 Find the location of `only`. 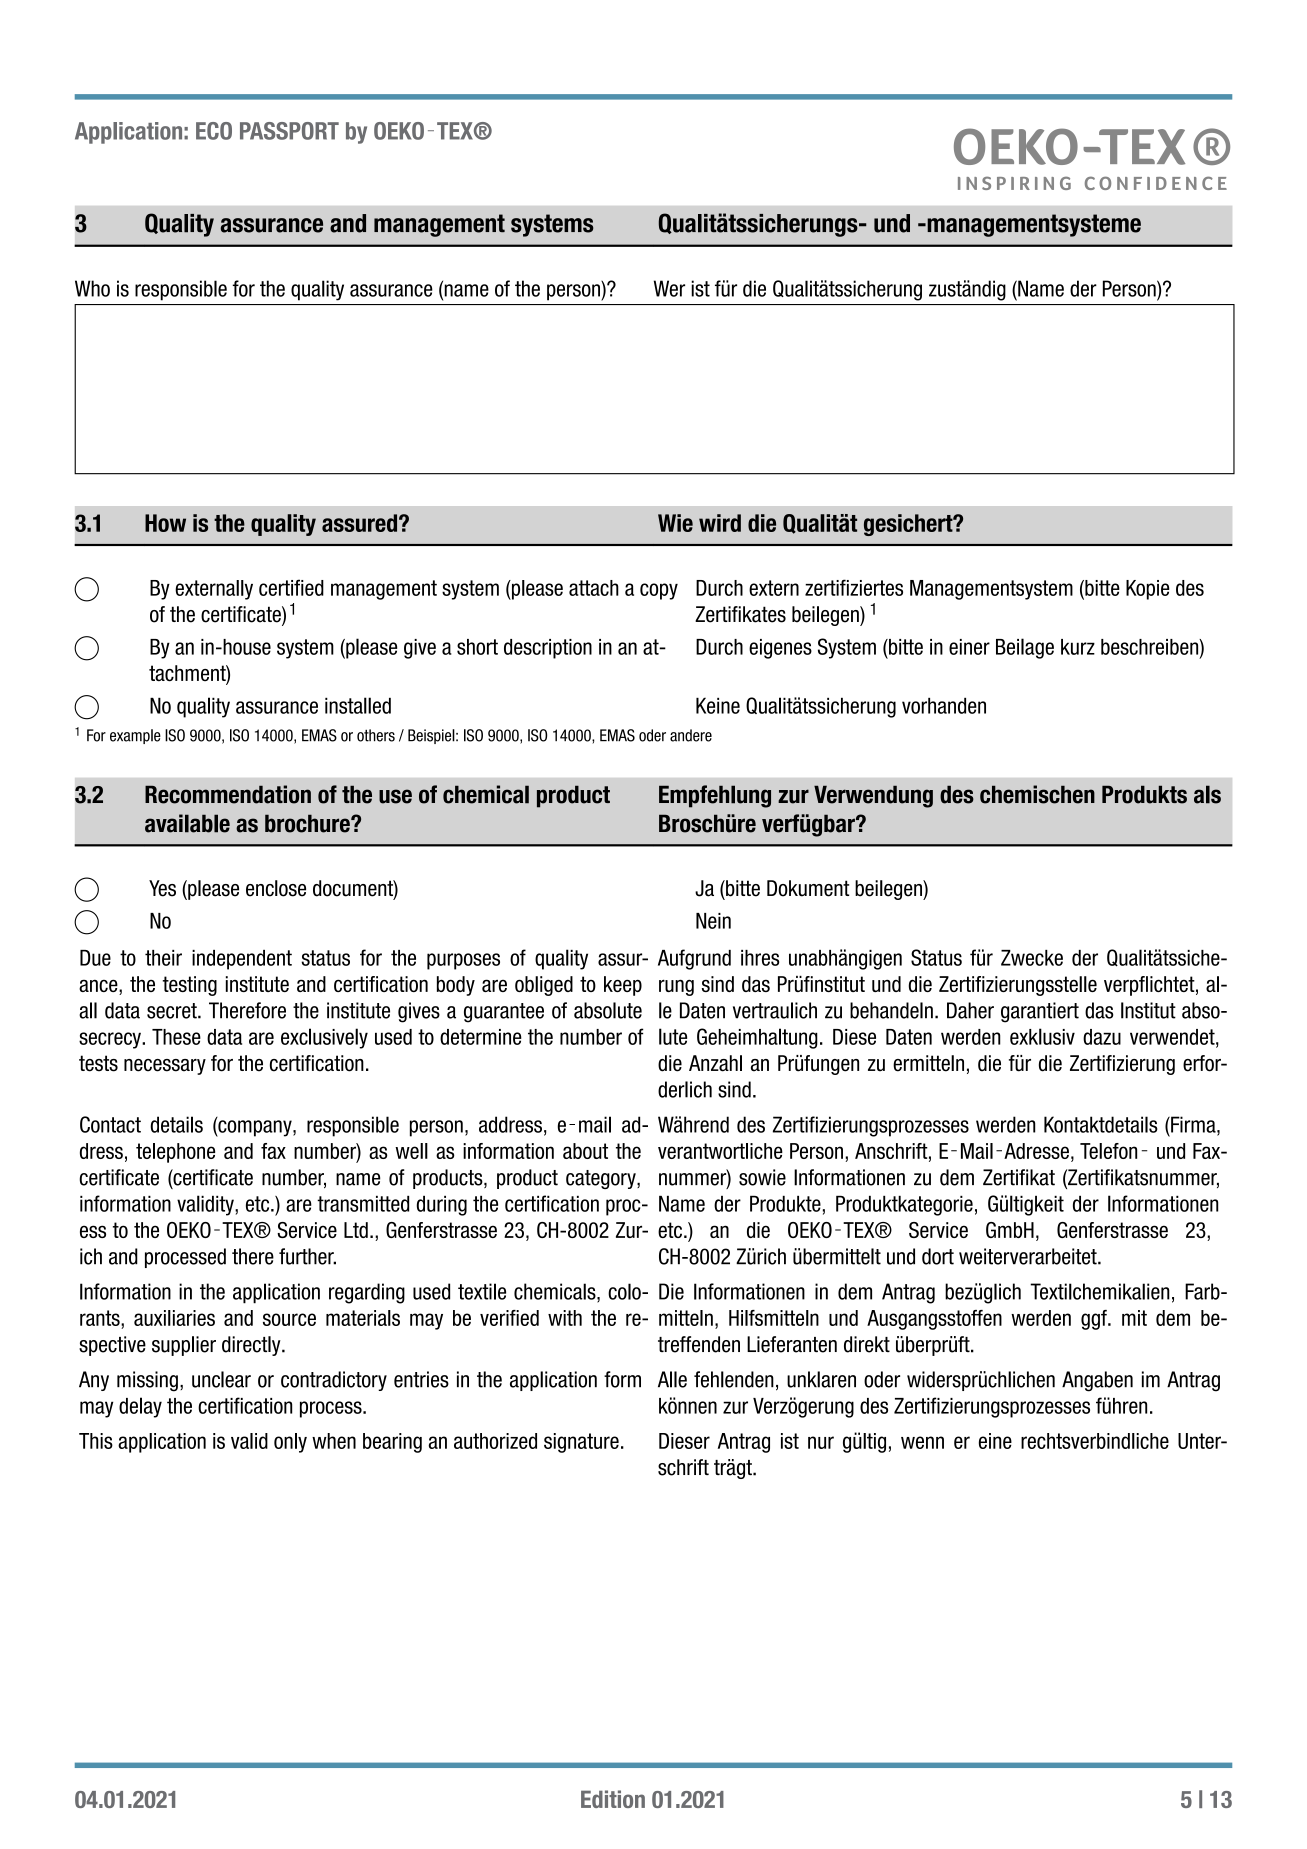

only is located at coordinates (290, 1443).
